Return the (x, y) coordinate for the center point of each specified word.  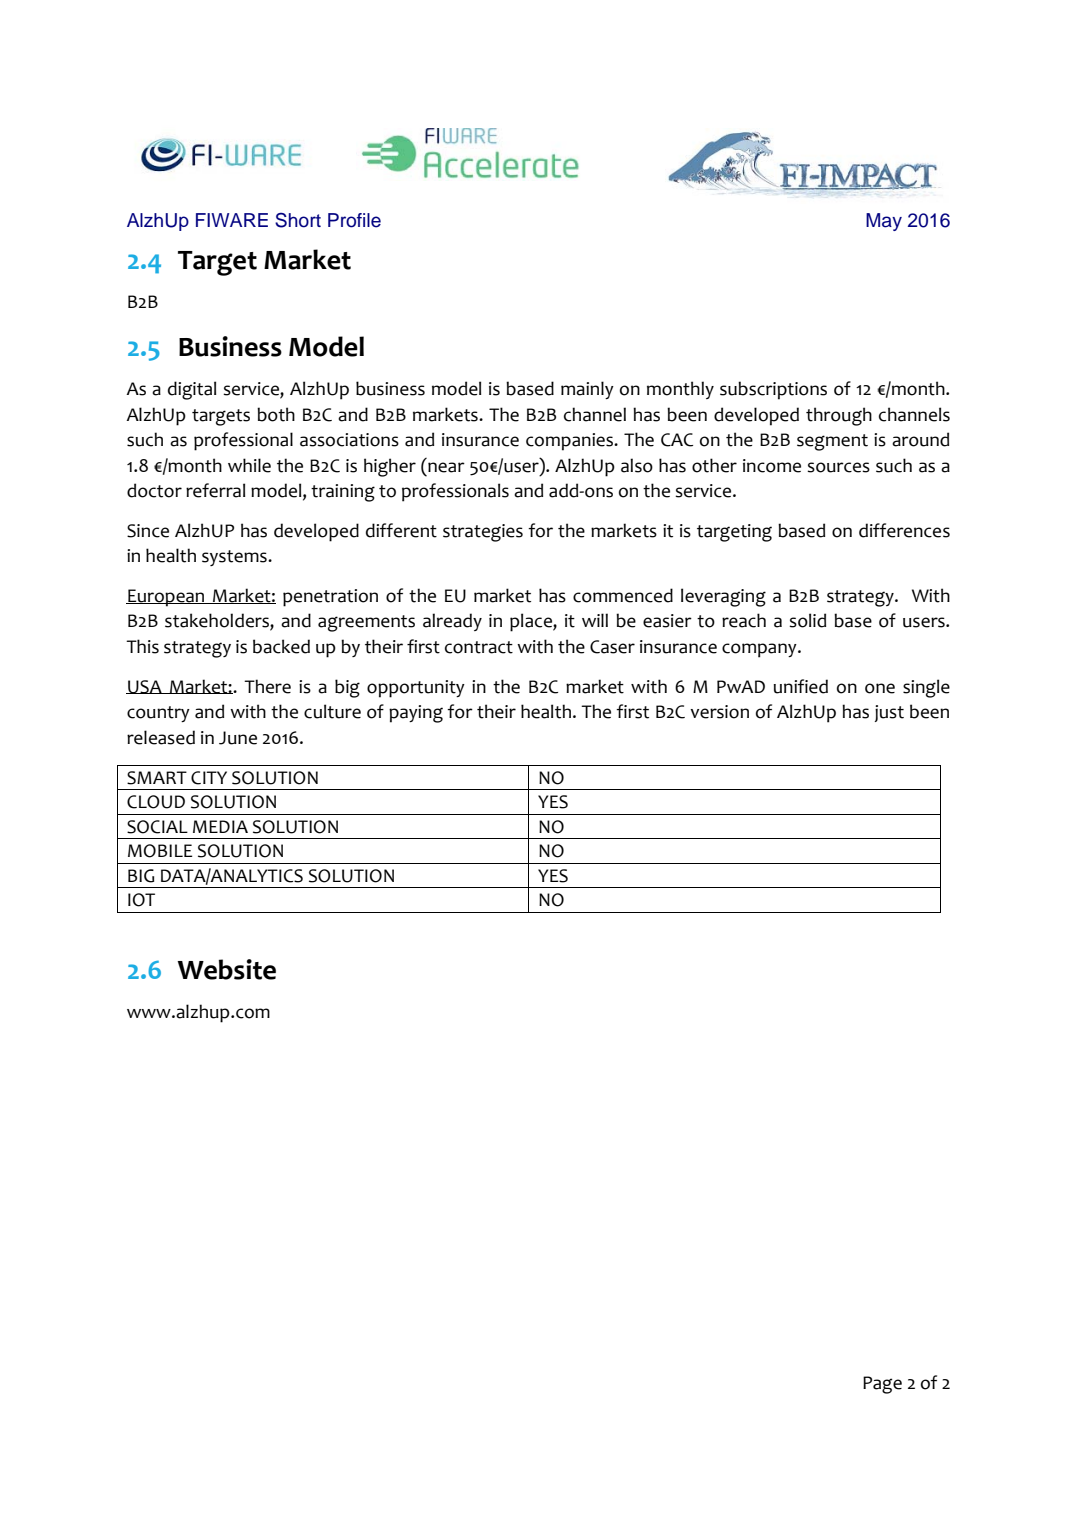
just (889, 713)
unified (801, 686)
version (719, 712)
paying (416, 714)
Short (298, 220)
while (249, 465)
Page (882, 1385)
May (884, 222)
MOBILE (160, 851)
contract (479, 647)
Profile (354, 220)
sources (838, 467)
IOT (141, 900)
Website (226, 969)
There (267, 686)
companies (571, 442)
